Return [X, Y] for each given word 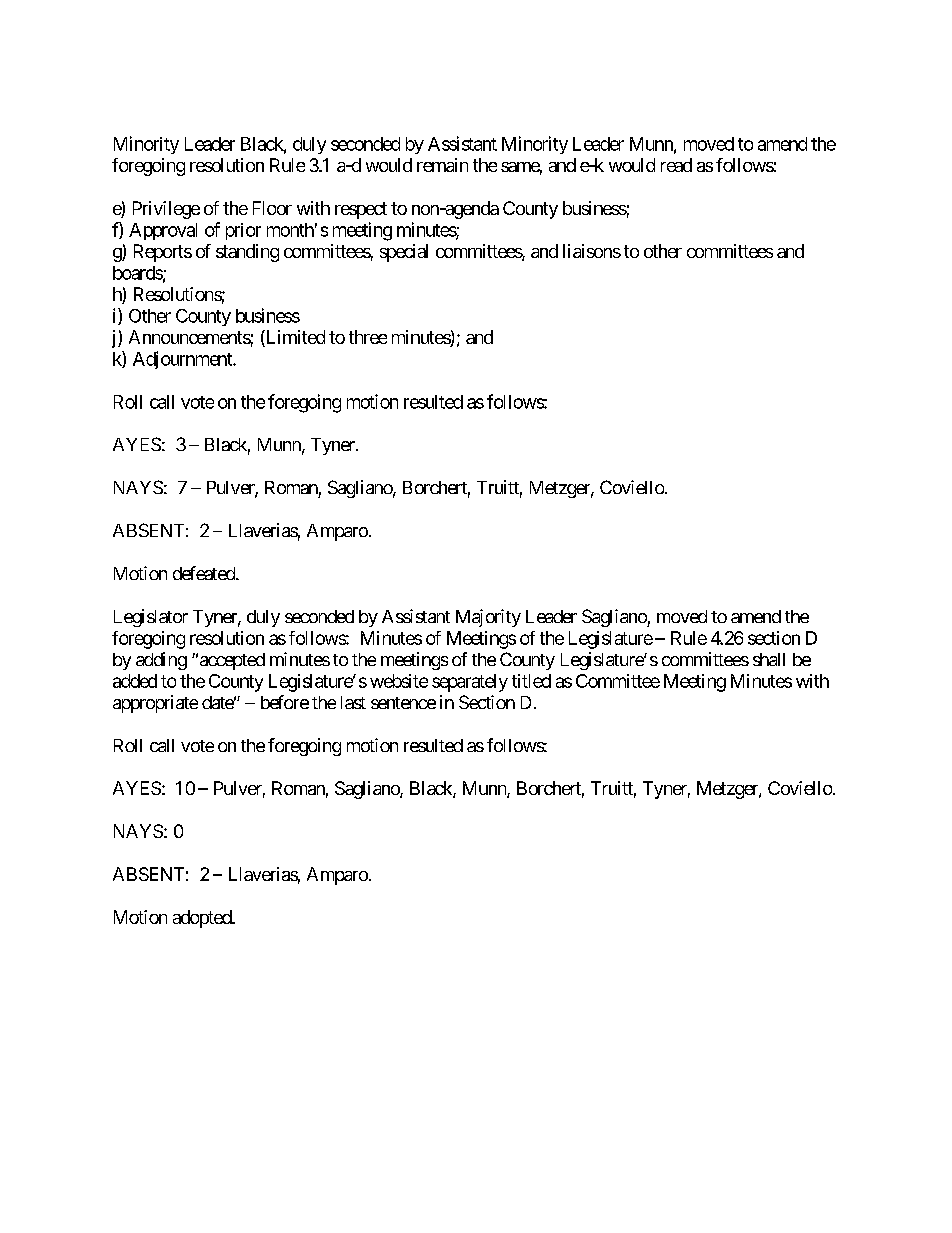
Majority [488, 618]
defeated [205, 573]
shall [769, 659]
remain [442, 165]
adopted [203, 919]
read [676, 165]
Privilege [166, 210]
